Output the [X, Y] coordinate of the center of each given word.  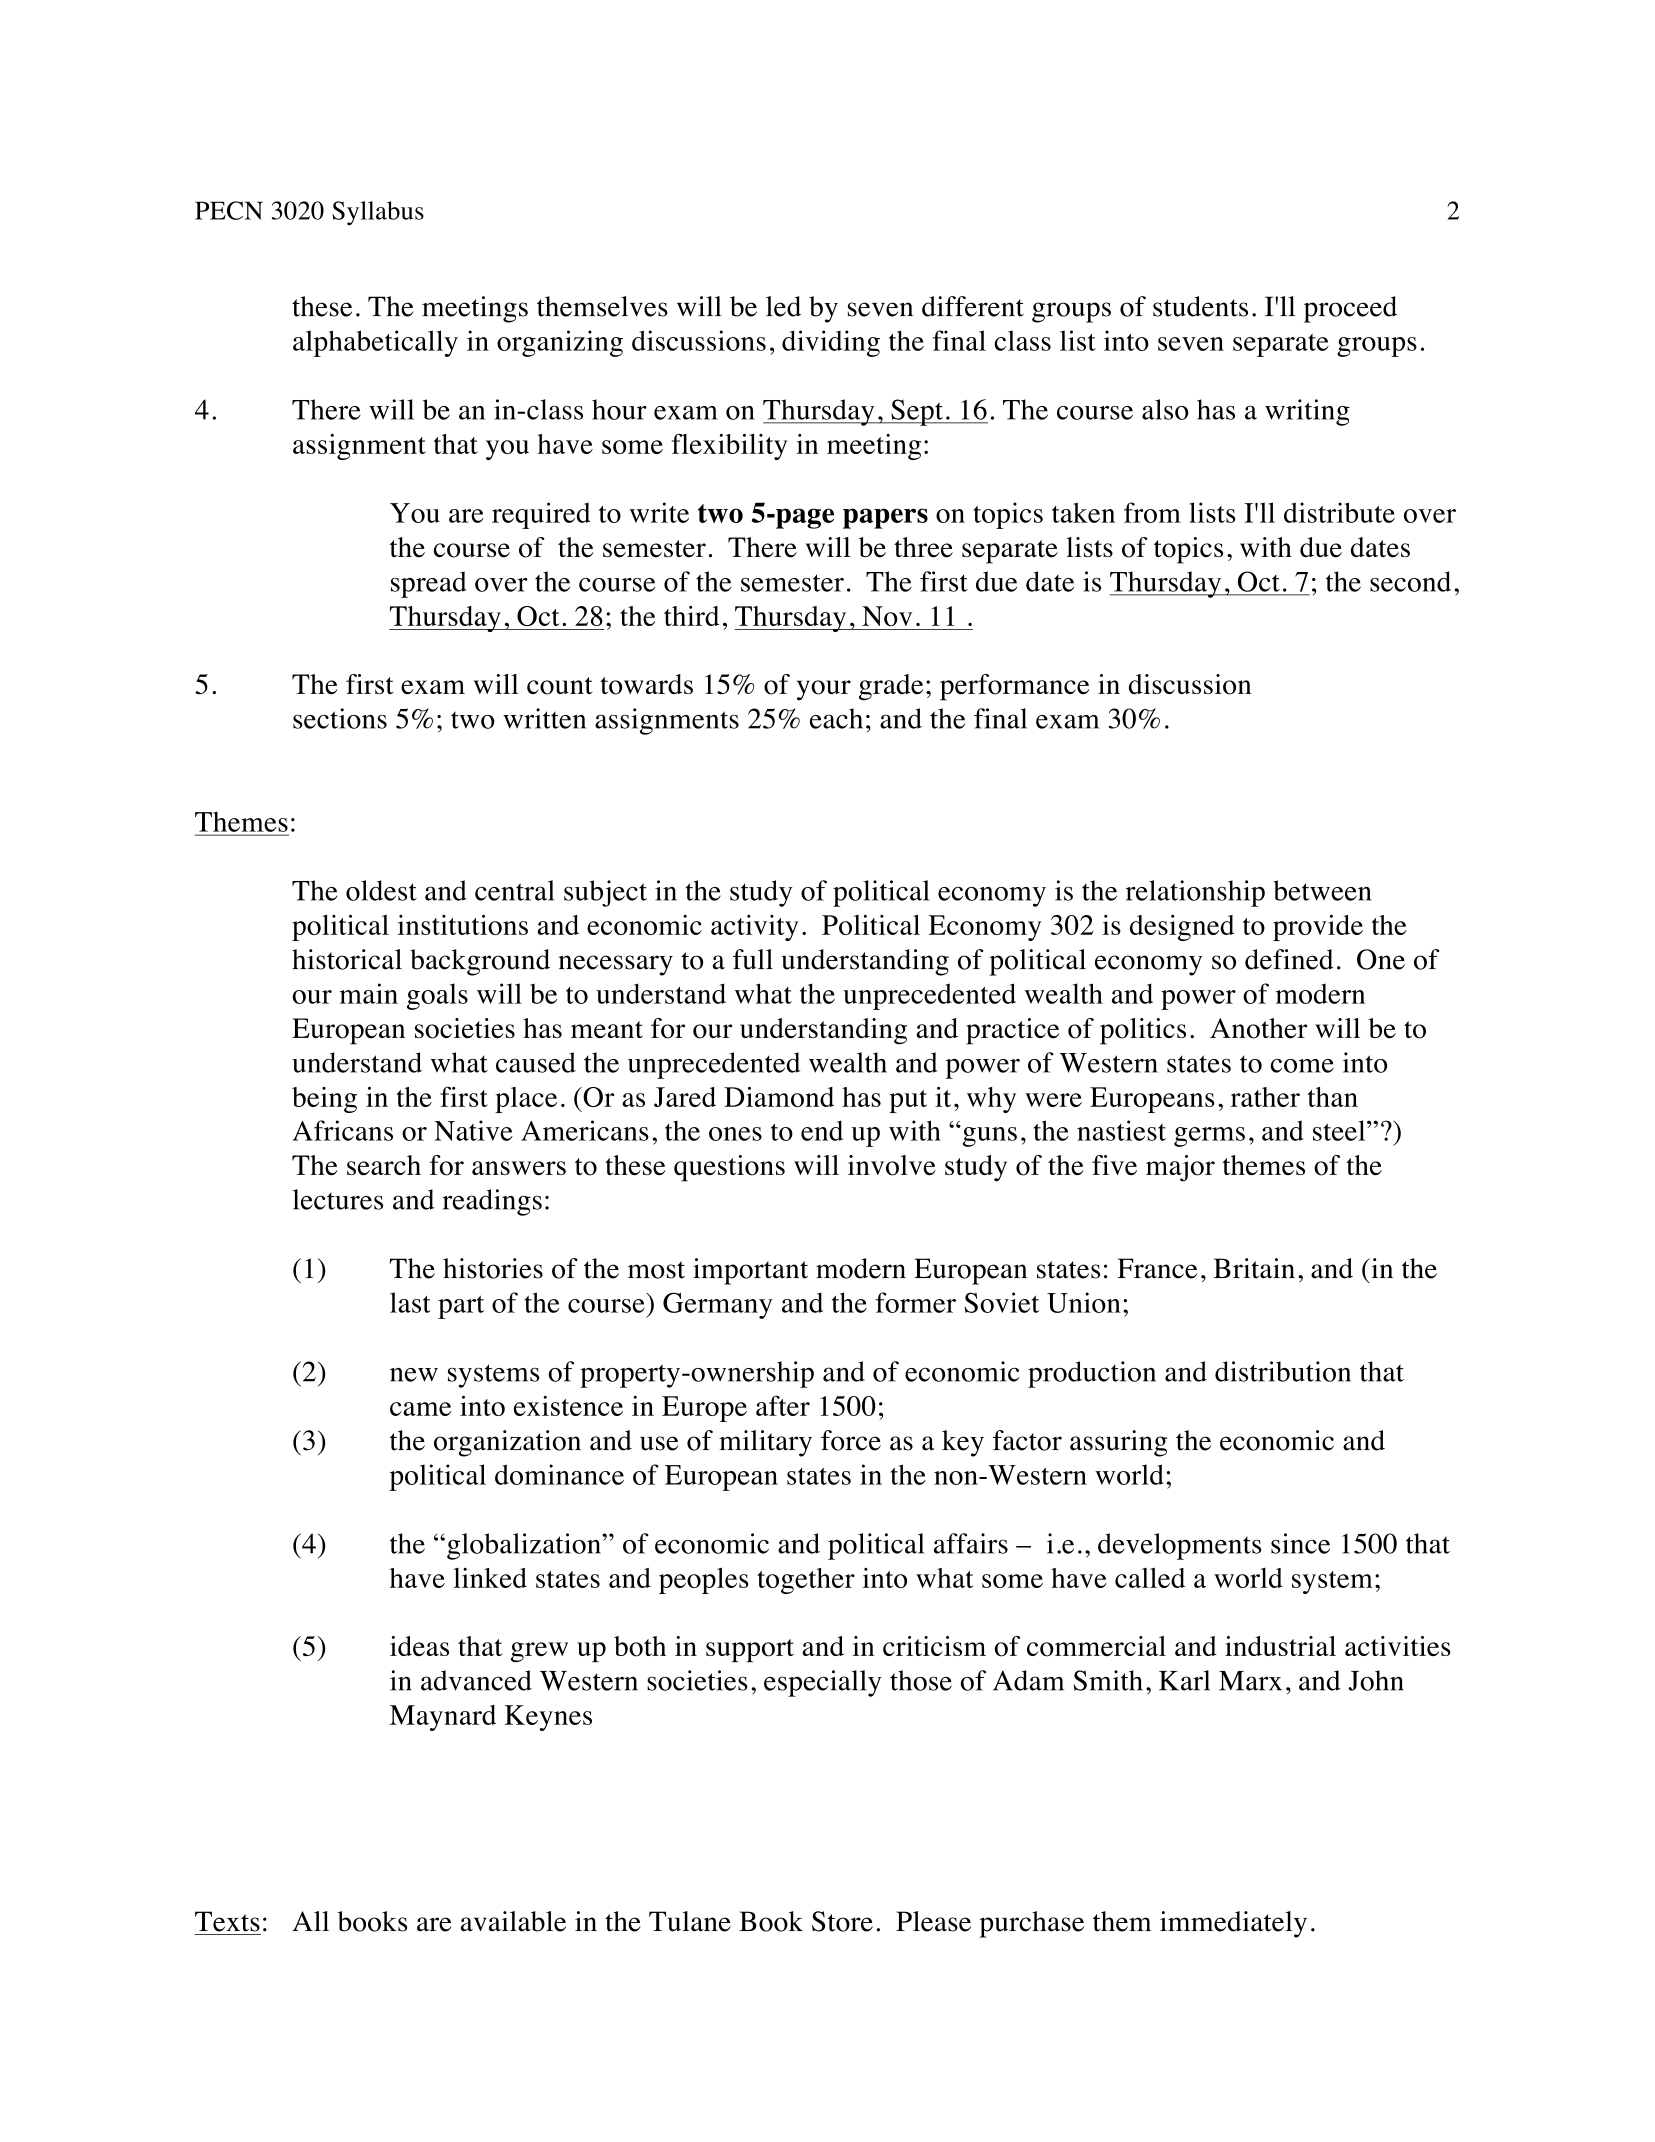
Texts [227, 1921]
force [851, 1440]
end [822, 1130]
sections [340, 718]
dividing [831, 343]
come [1302, 1066]
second [1410, 581]
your [824, 690]
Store [842, 1921]
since [1300, 1543]
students [1200, 306]
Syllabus [378, 213]
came [420, 1409]
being [324, 1100]
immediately [1233, 1924]
